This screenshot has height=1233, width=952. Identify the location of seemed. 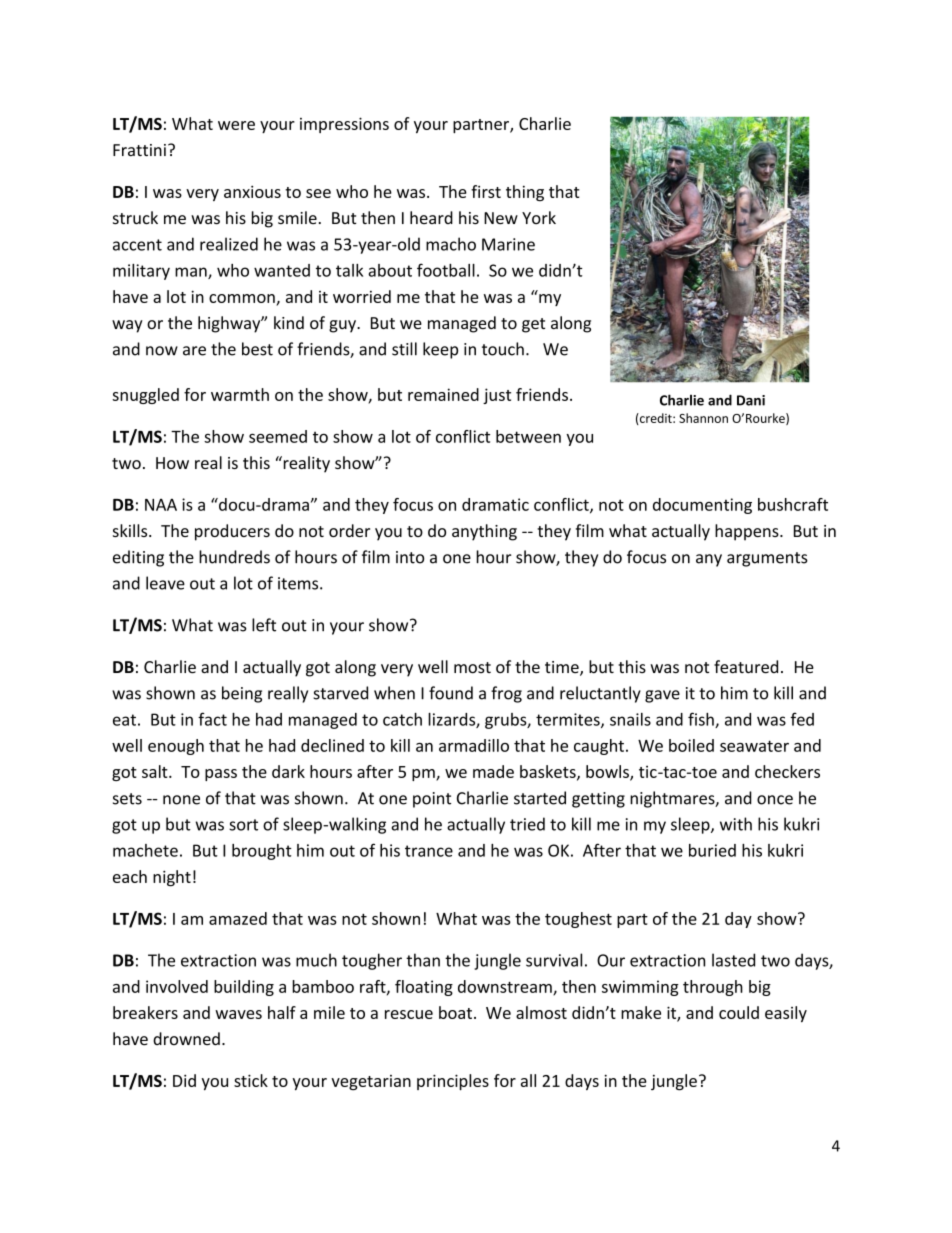
(278, 436).
